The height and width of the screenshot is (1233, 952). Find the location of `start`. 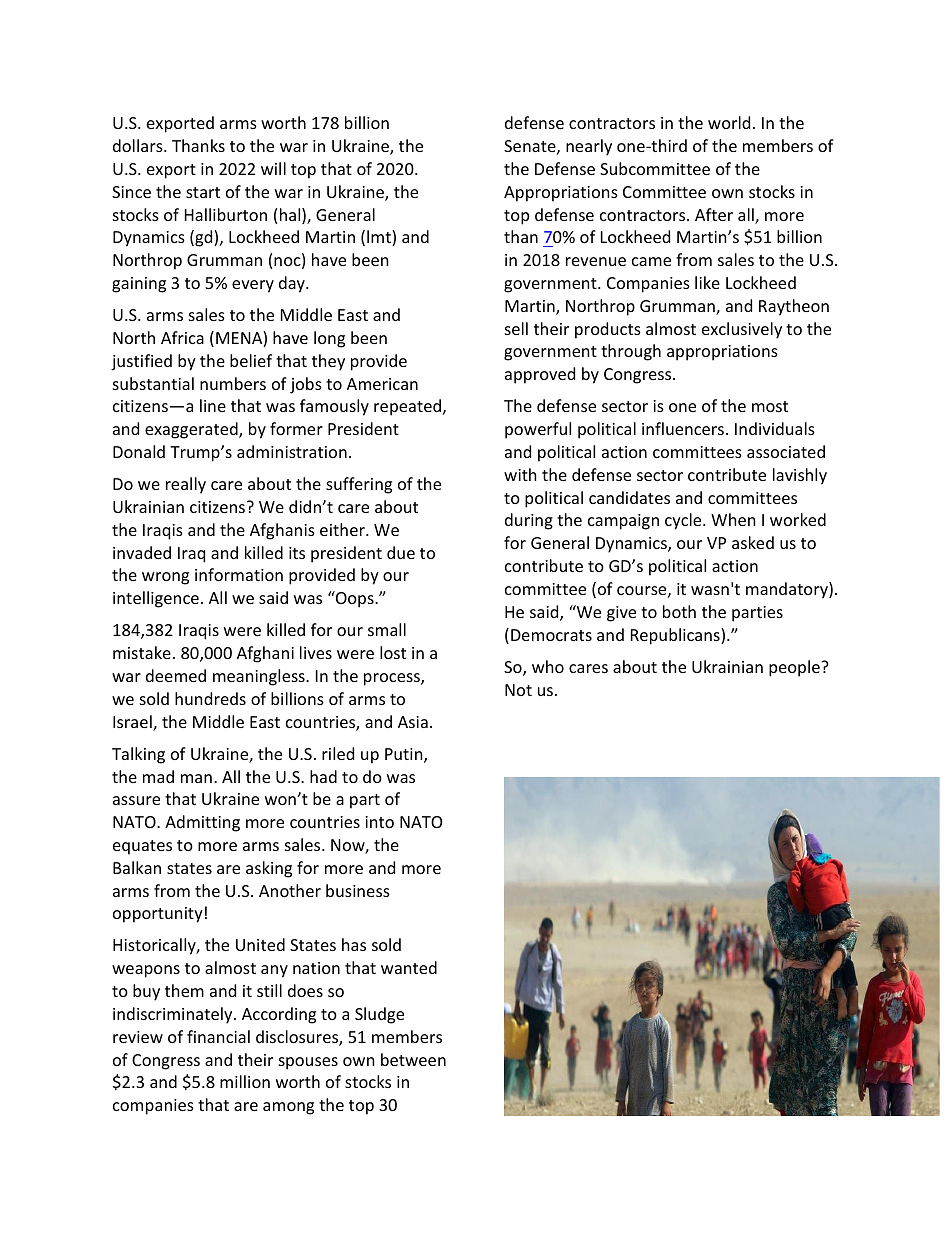

start is located at coordinates (203, 192).
